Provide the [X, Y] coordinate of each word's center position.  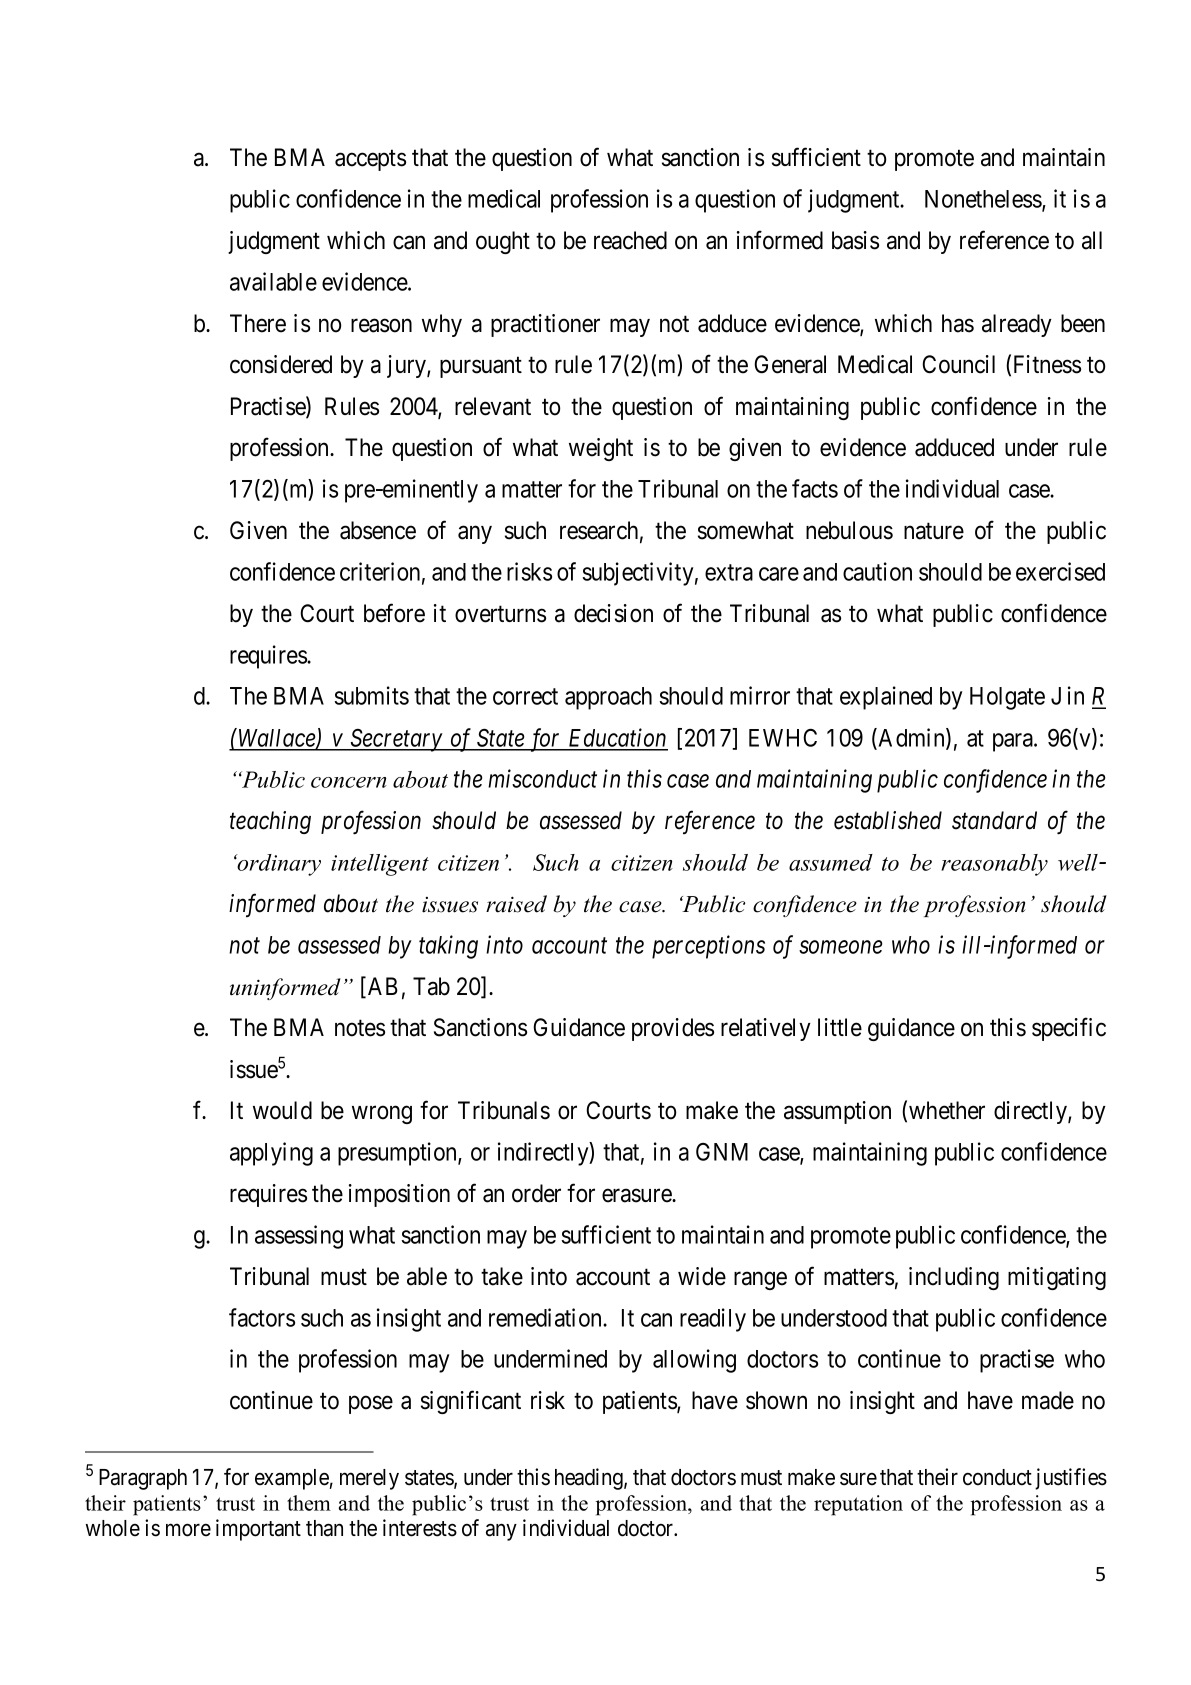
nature [934, 531]
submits [371, 695]
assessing [299, 1237]
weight [601, 449]
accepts [370, 160]
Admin [911, 738]
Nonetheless [984, 200]
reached [630, 240]
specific [1069, 1029]
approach [608, 698]
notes [360, 1028]
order [536, 1193]
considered [281, 364]
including [954, 1278]
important [258, 1530]
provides [673, 1029]
